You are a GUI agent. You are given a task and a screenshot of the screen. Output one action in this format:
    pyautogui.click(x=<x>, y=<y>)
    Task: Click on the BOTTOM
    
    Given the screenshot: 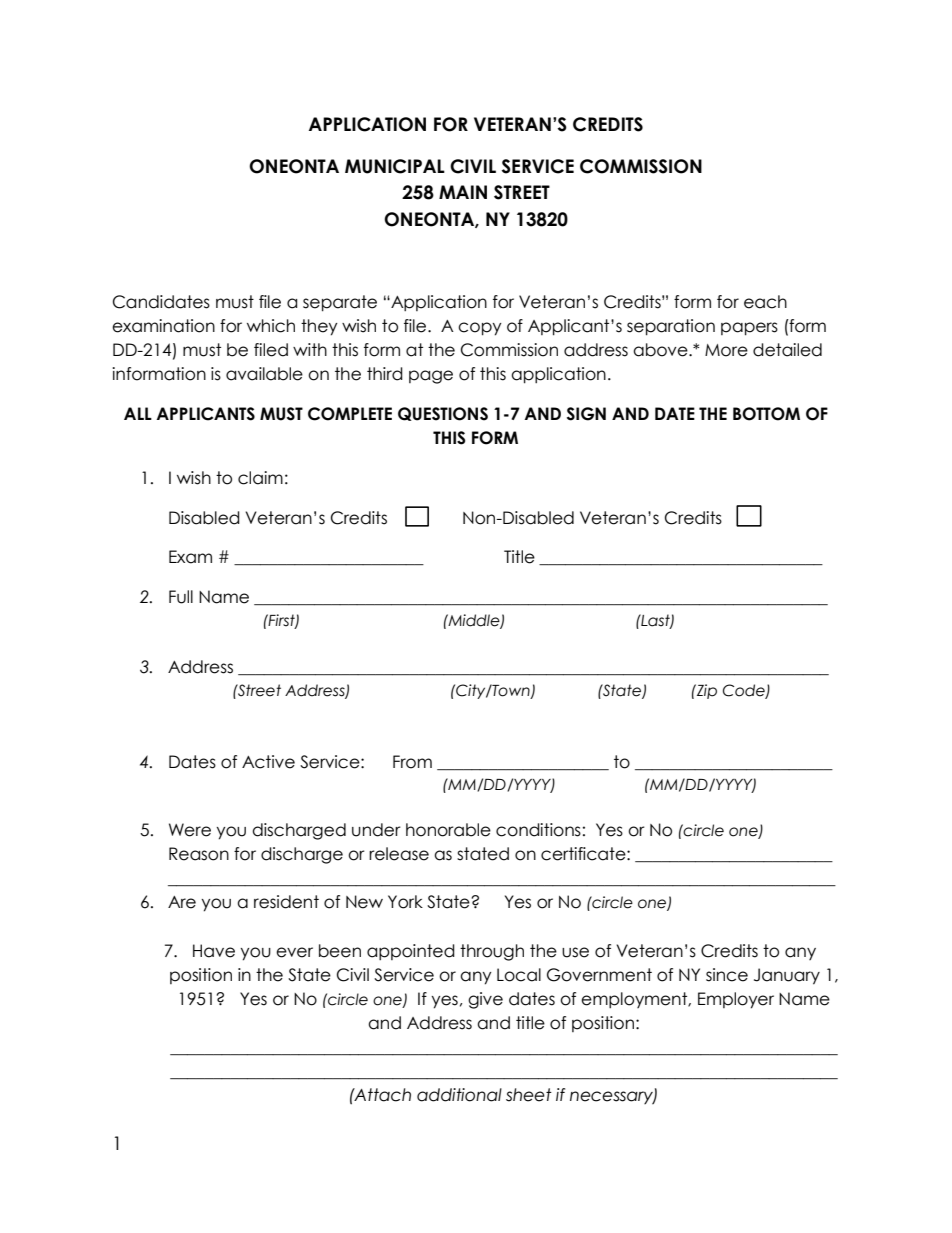 What is the action you would take?
    pyautogui.click(x=766, y=414)
